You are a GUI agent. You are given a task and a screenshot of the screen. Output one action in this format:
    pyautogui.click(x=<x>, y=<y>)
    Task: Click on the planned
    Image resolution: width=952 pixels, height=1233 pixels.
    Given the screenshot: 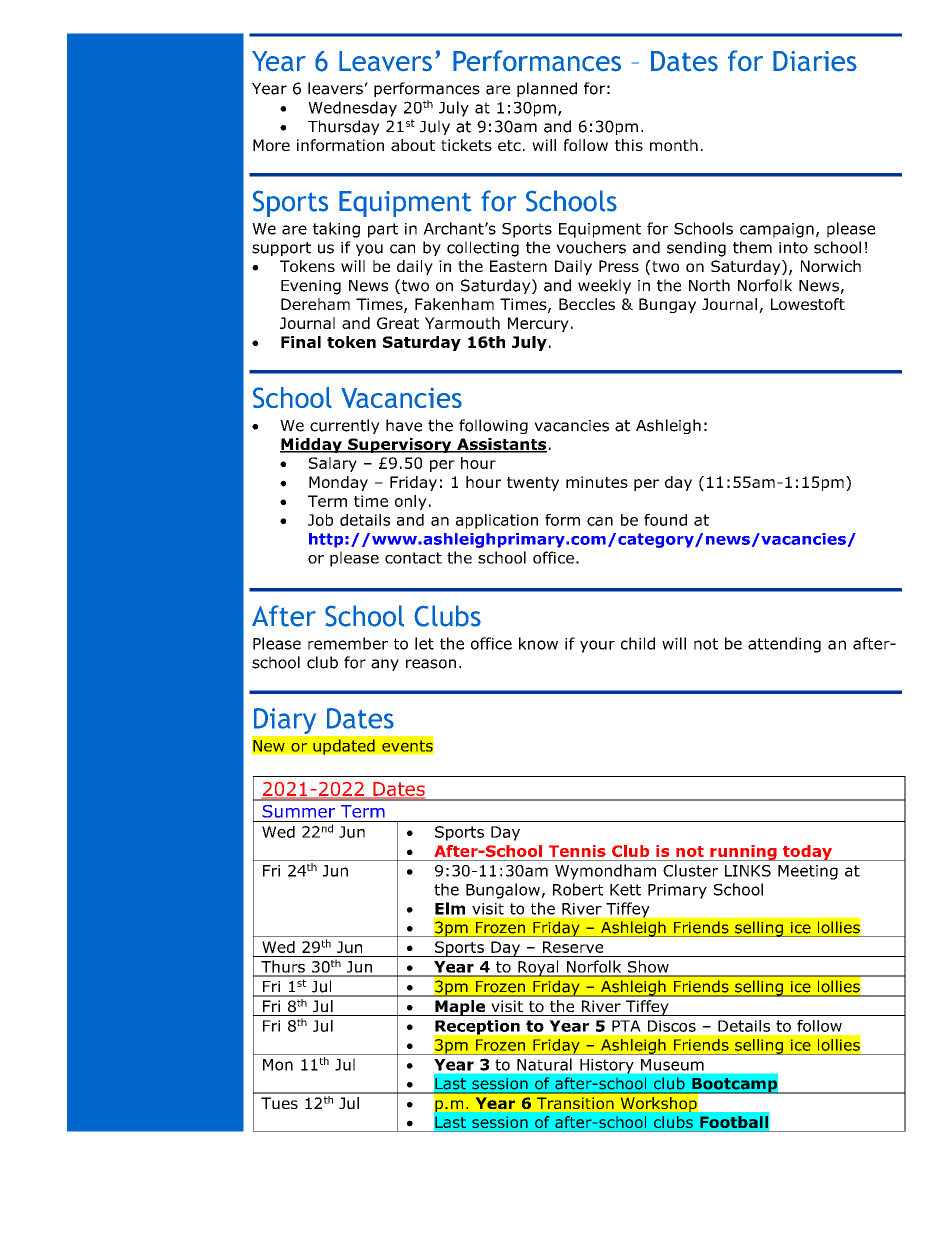 What is the action you would take?
    pyautogui.click(x=547, y=89)
